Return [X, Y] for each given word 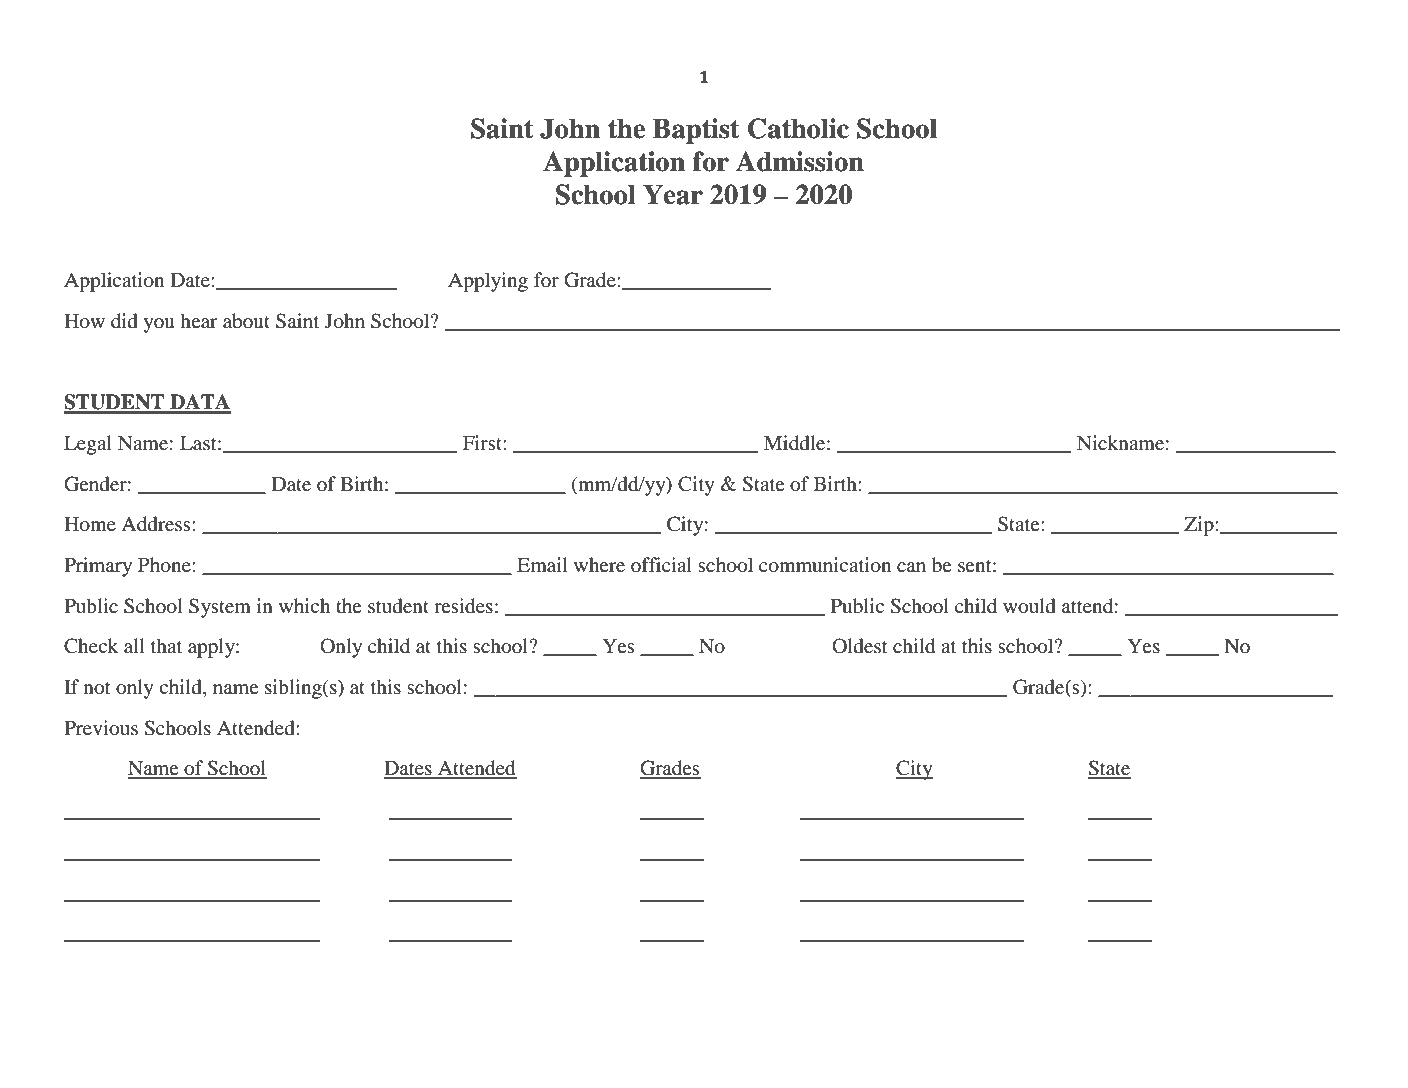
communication [825, 565]
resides [463, 606]
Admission [800, 161]
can [911, 567]
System [220, 608]
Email [542, 564]
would [1029, 606]
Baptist [696, 131]
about [246, 321]
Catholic [798, 128]
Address [157, 524]
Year [673, 194]
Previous [101, 728]
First [483, 442]
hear [199, 320]
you [159, 325]
